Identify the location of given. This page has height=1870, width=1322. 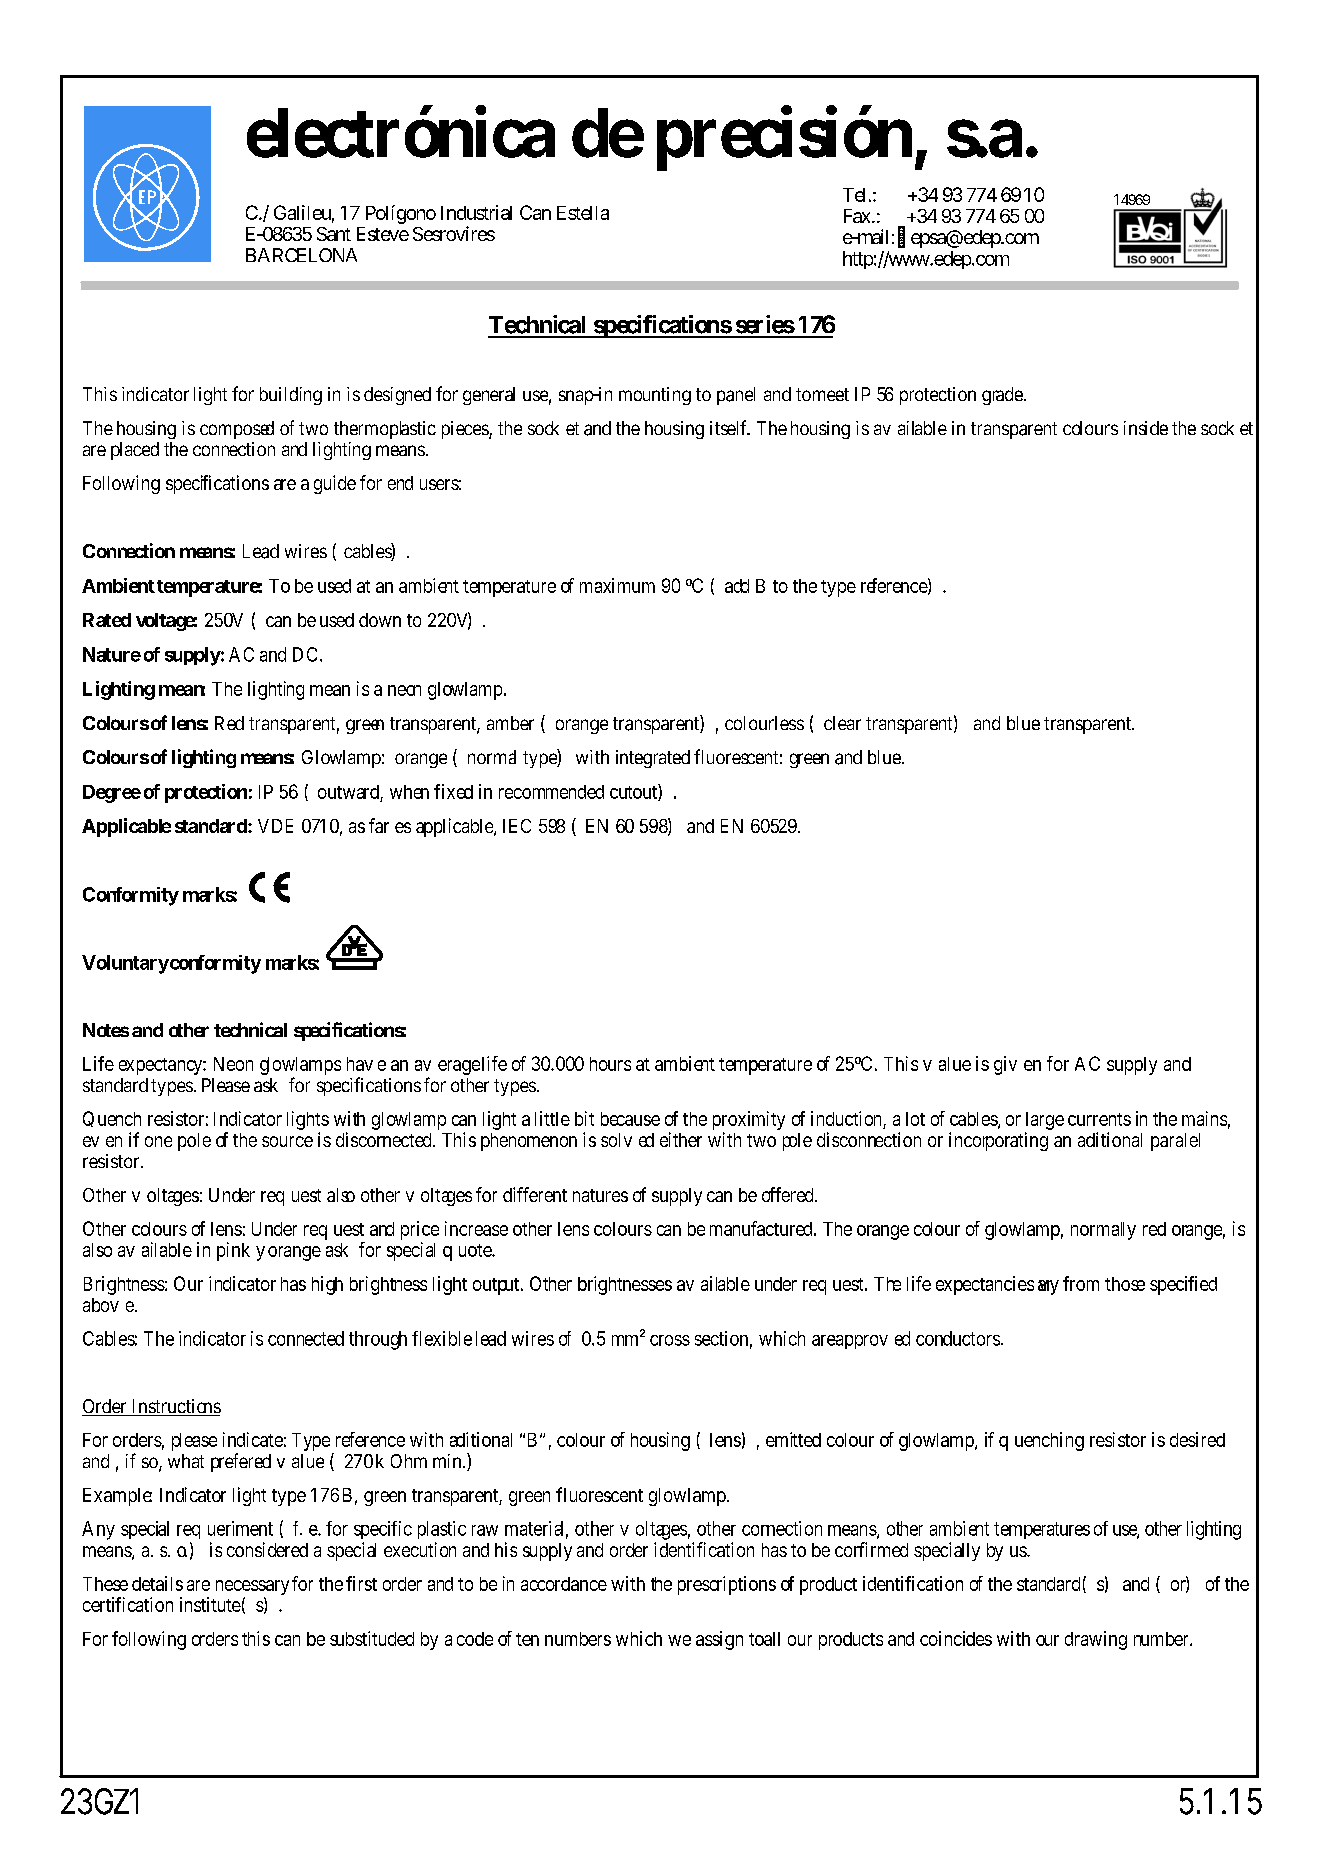
(1017, 1065).
